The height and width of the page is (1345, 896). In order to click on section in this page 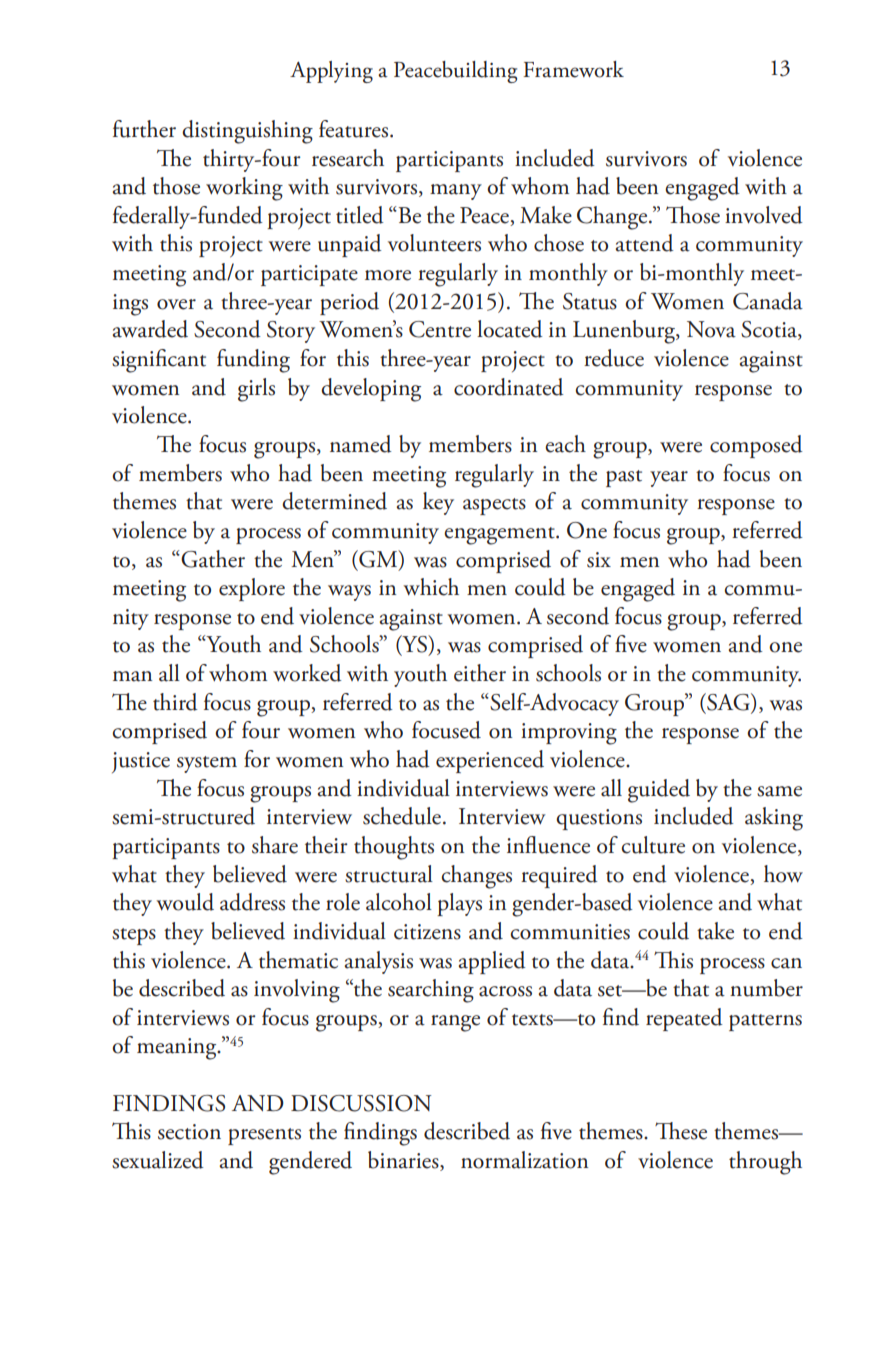, I will do `click(189, 1132)`.
